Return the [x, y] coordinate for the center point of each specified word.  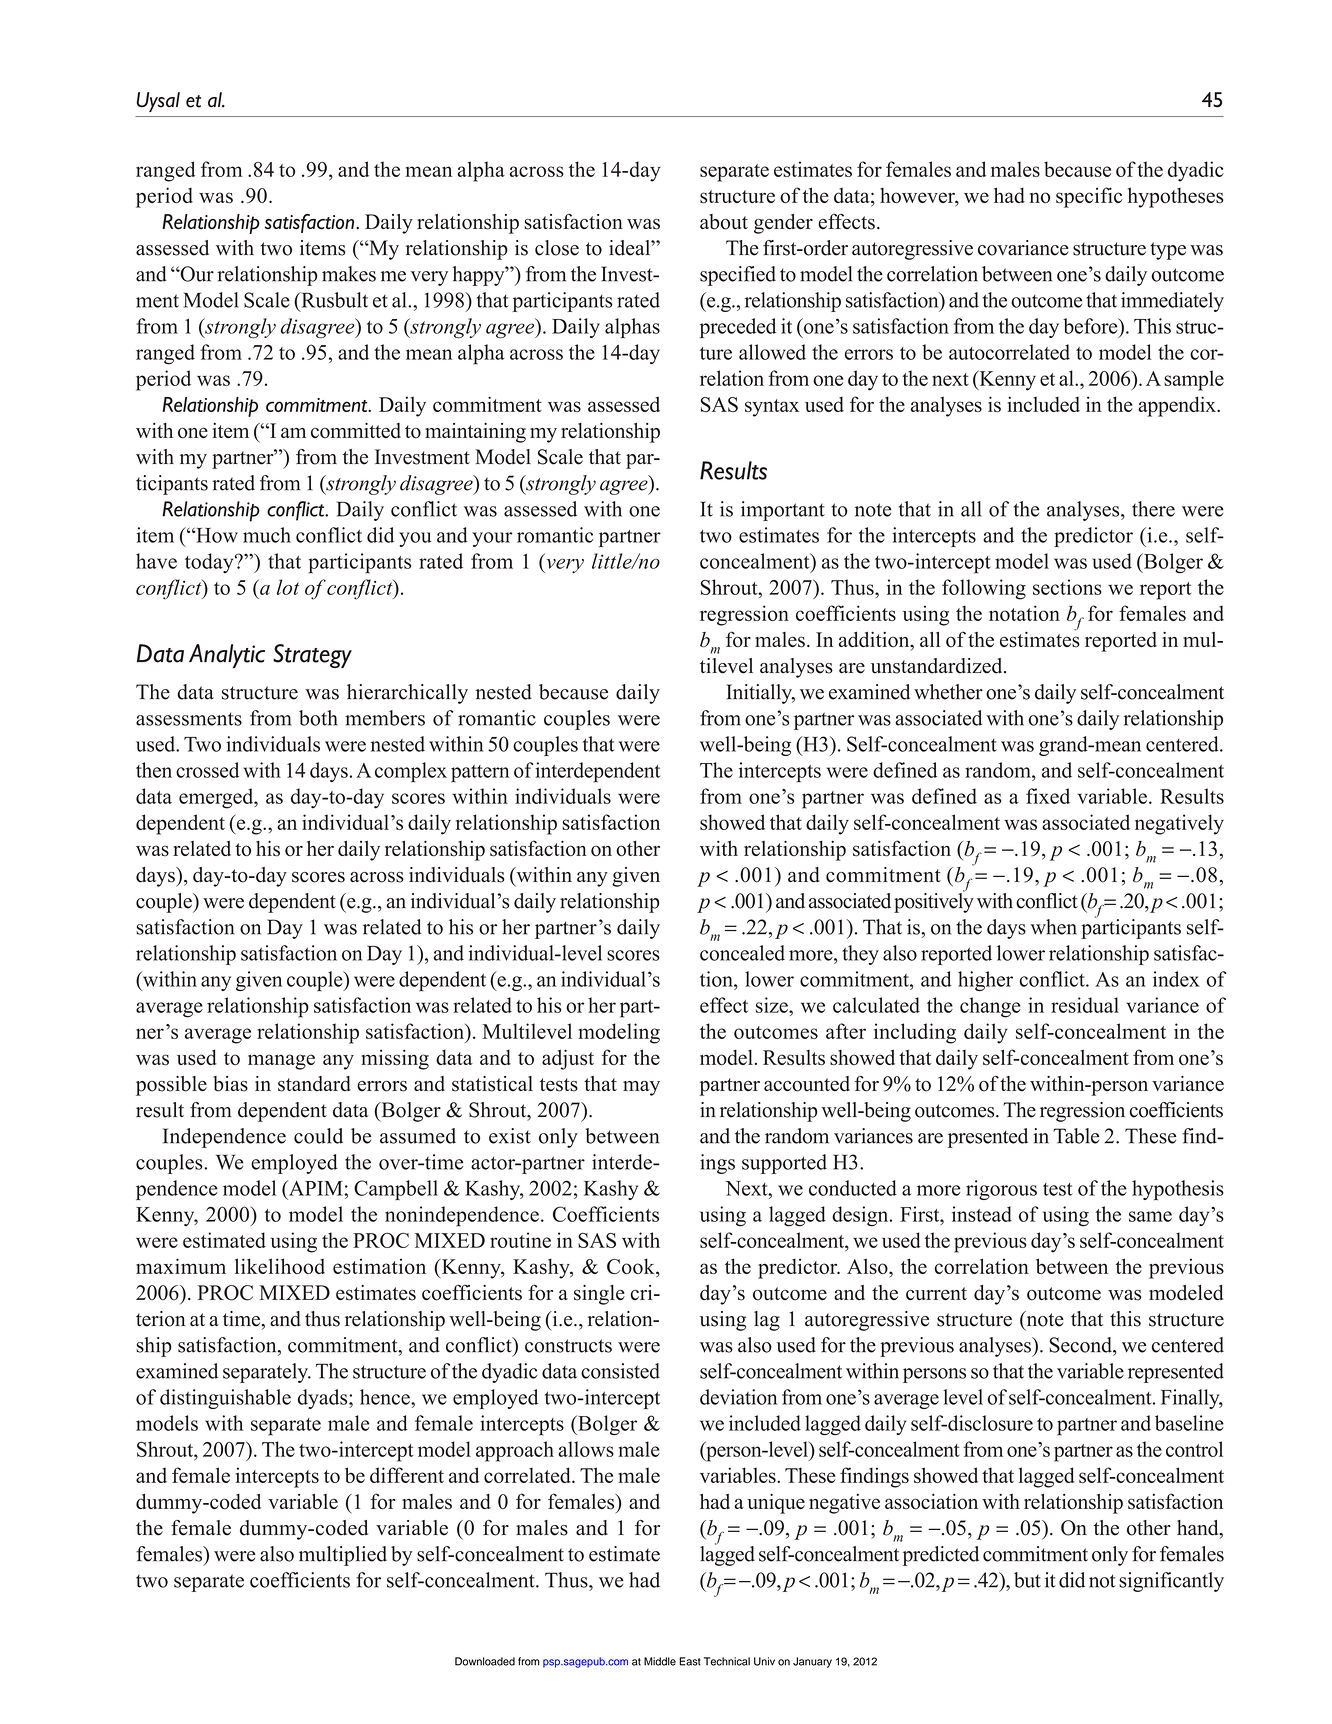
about [724, 222]
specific [1089, 197]
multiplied [343, 1556]
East [690, 1661]
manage [281, 1062]
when [1053, 927]
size [773, 1005]
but [1027, 1580]
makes [349, 274]
